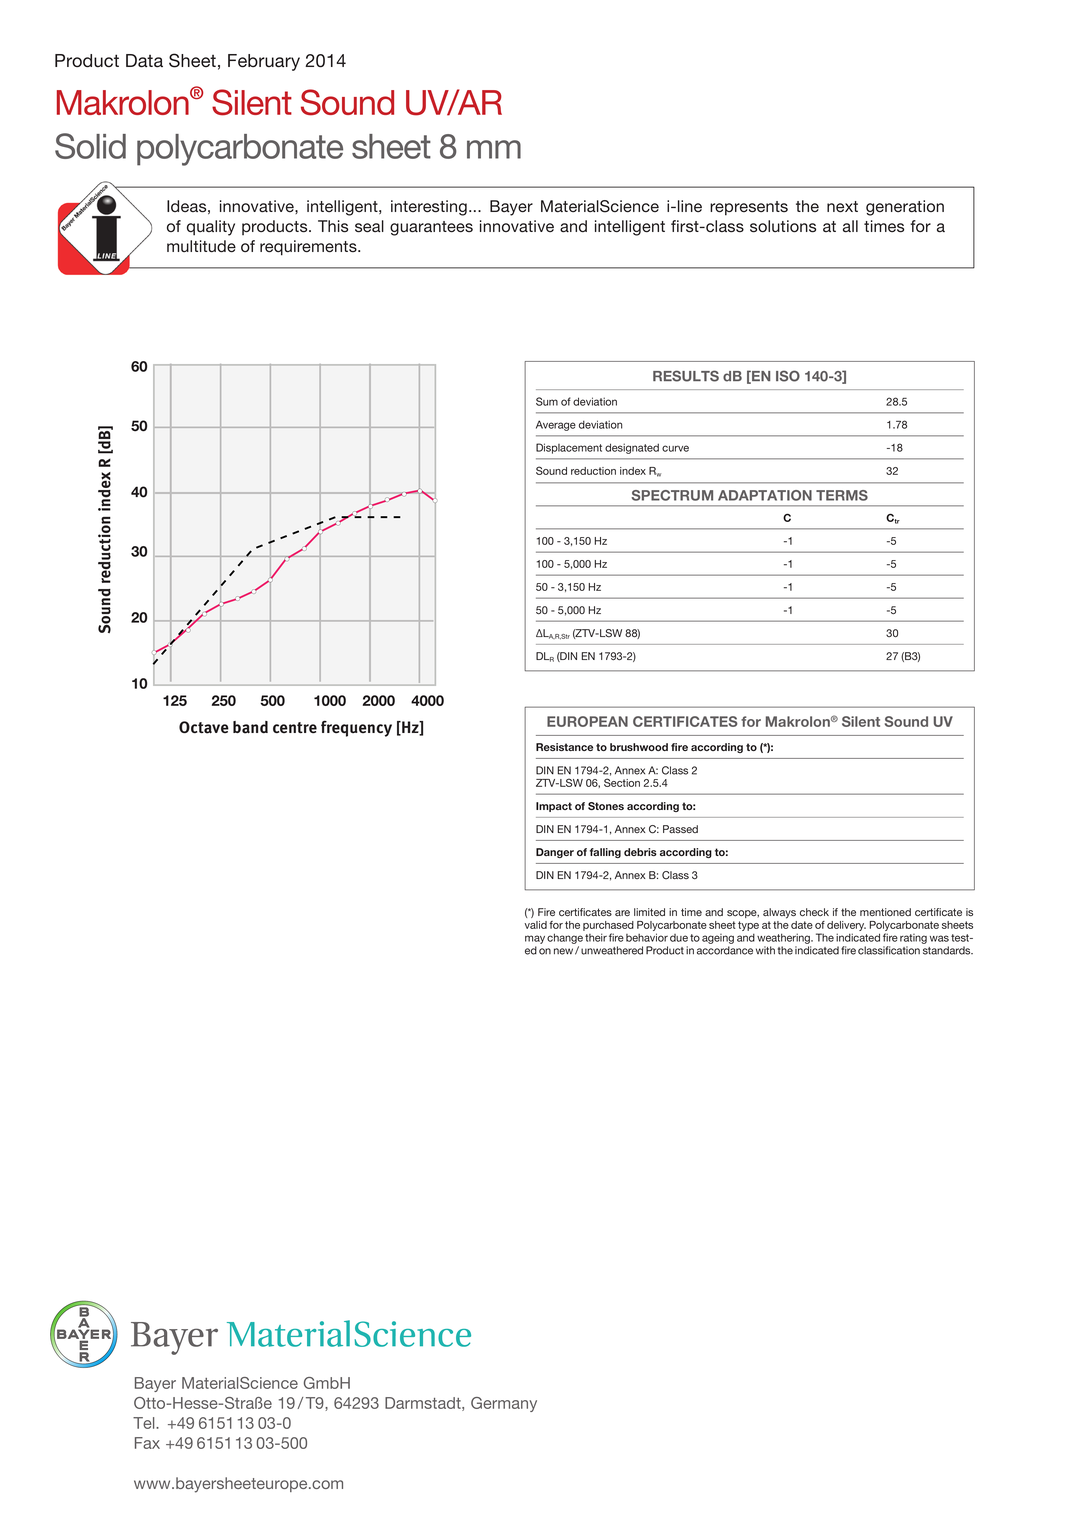  What do you see at coordinates (564, 747) in the document?
I see `Resistance` at bounding box center [564, 747].
